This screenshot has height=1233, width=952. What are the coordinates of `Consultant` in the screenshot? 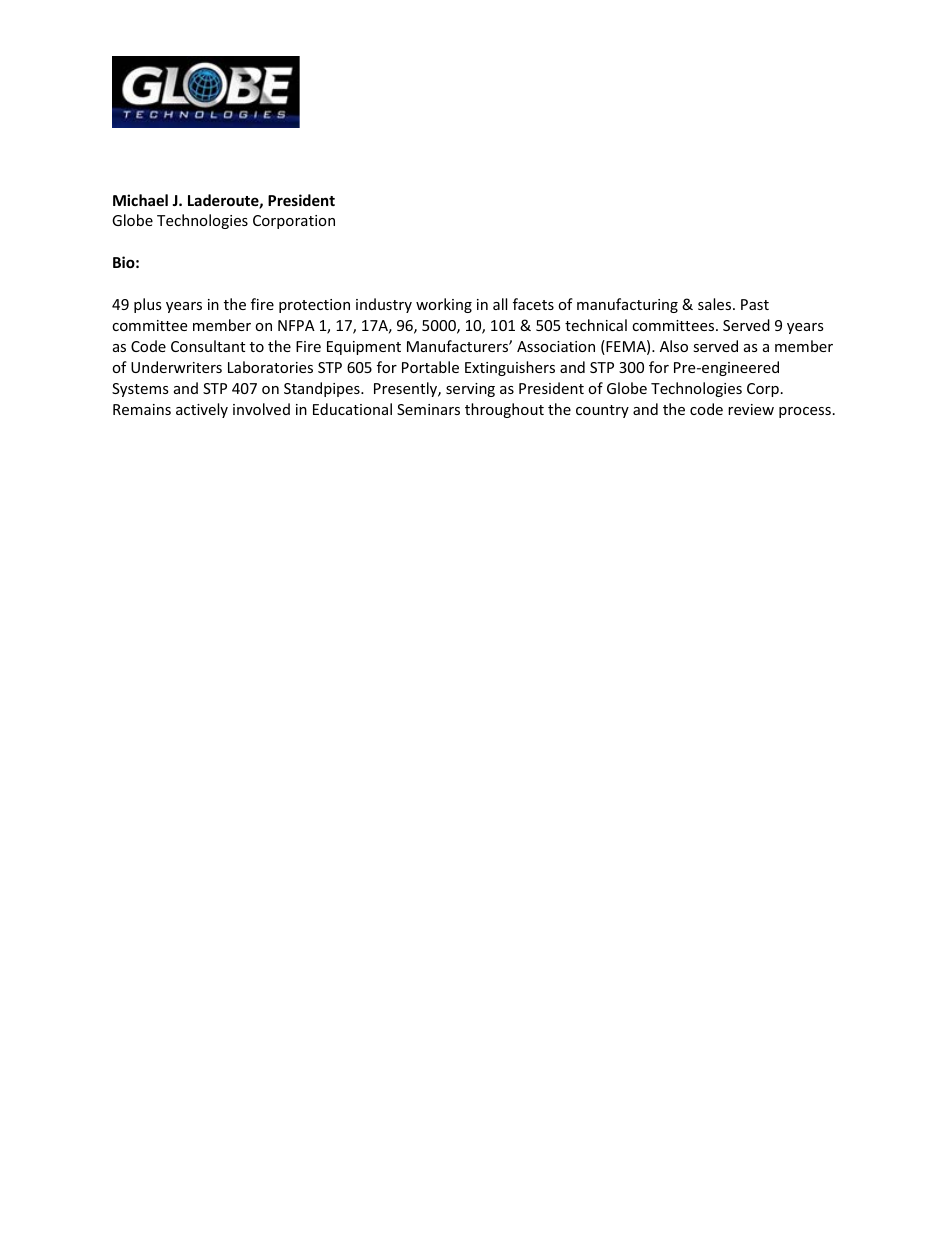 It's located at (208, 346).
